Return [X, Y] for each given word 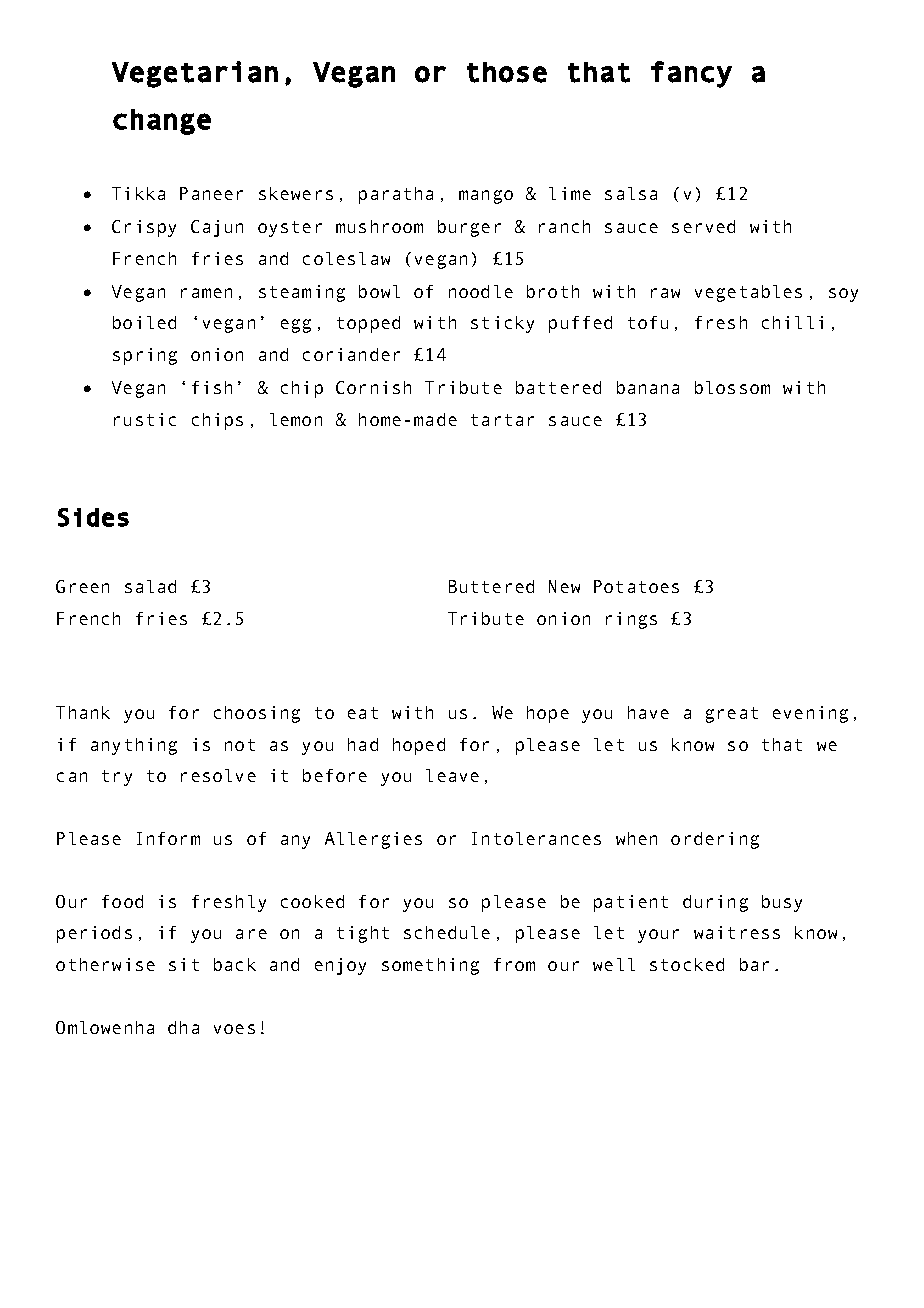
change [162, 122]
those [507, 72]
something [430, 966]
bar [754, 964]
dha [183, 1027]
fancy [691, 74]
